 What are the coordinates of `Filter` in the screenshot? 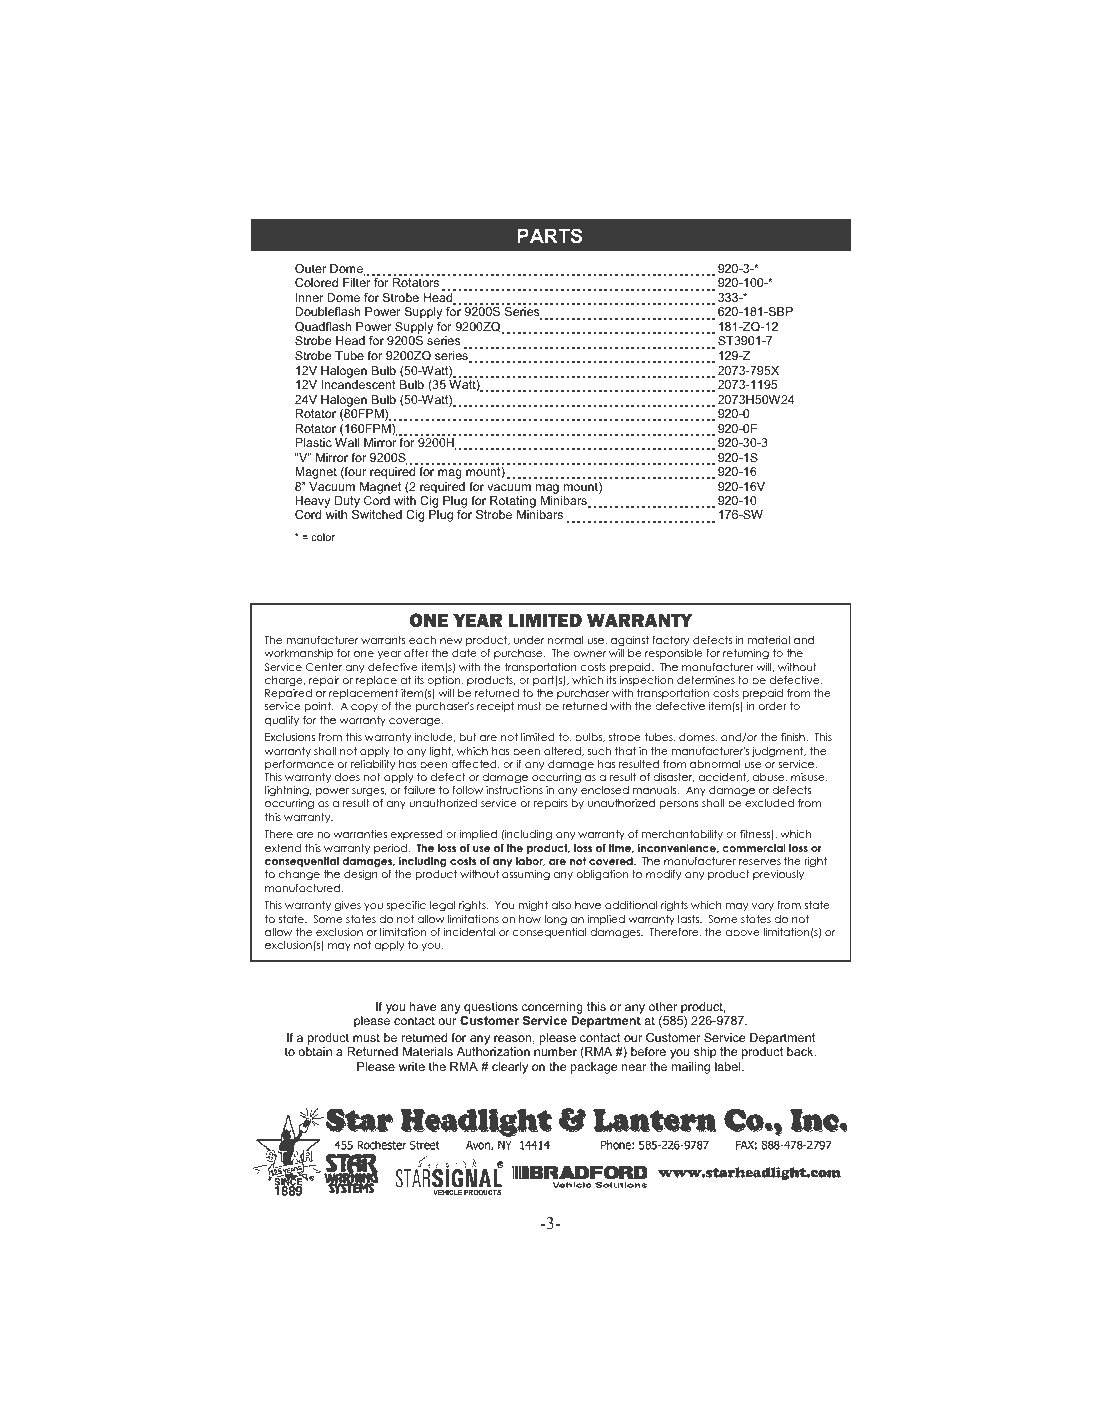 It's located at (356, 282).
